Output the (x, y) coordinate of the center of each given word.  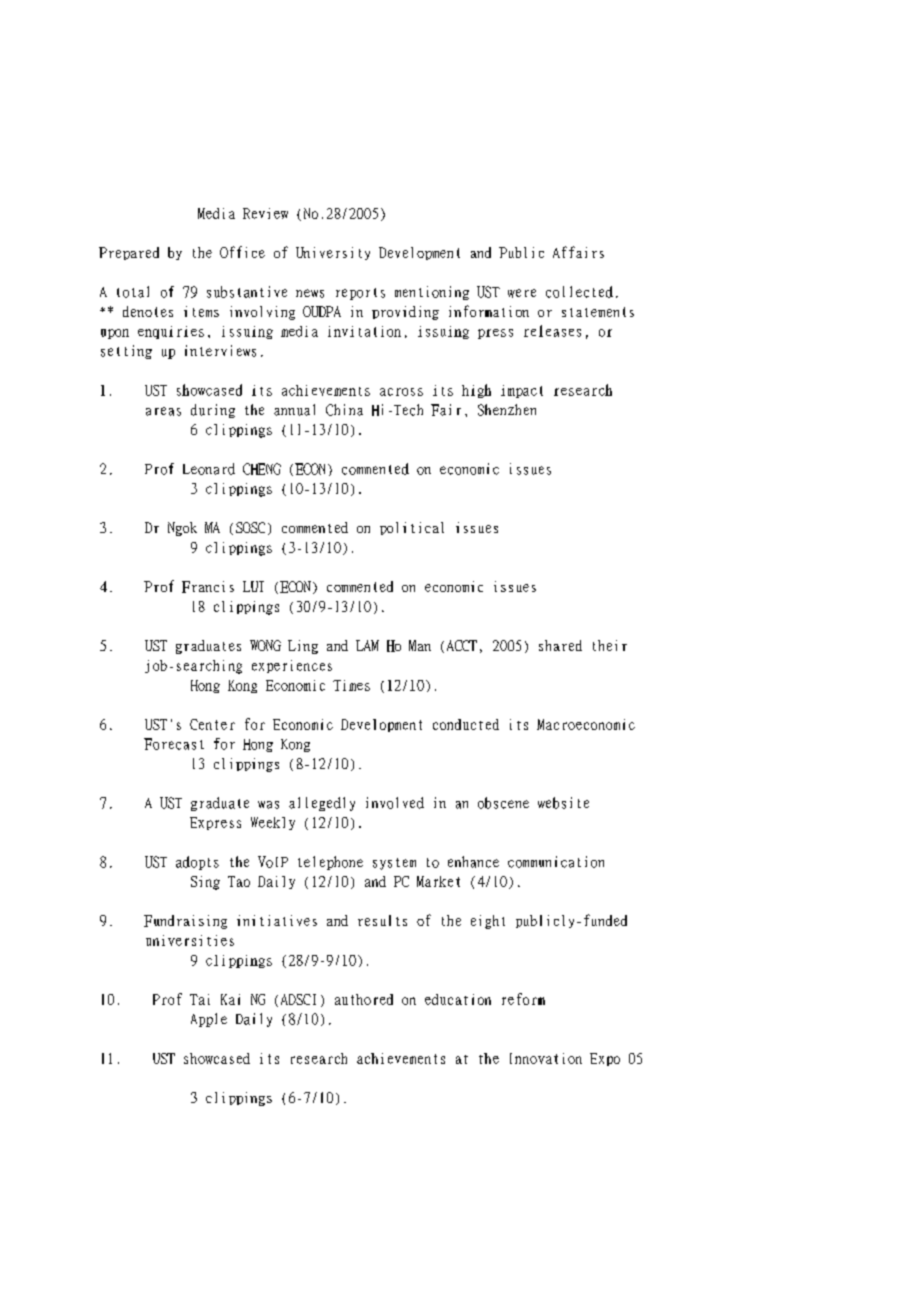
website (563, 803)
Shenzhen (507, 410)
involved (395, 803)
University (333, 253)
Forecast (174, 744)
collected (579, 292)
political (412, 528)
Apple (209, 1020)
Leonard (209, 469)
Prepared (129, 253)
